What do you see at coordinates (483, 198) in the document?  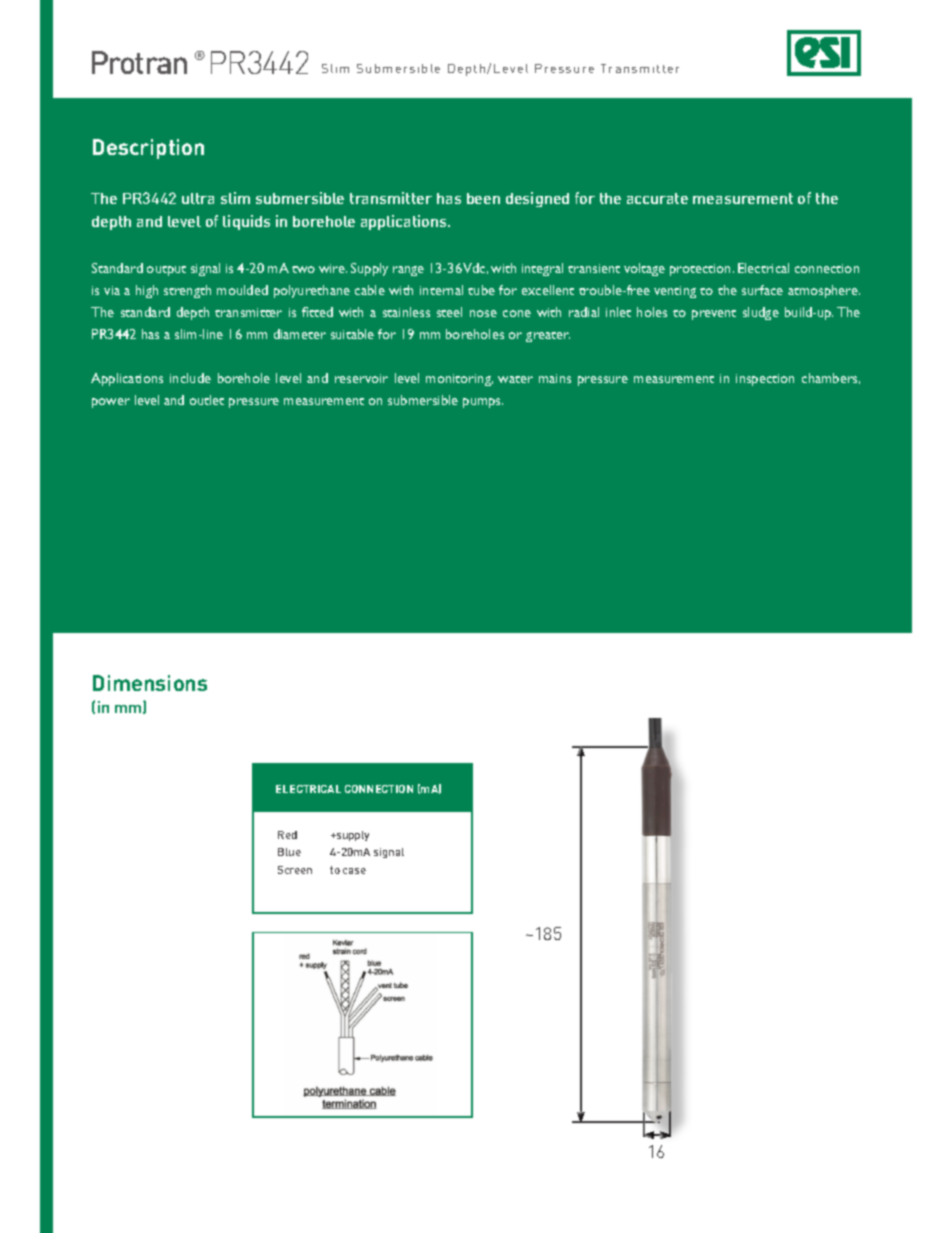 I see `been` at bounding box center [483, 198].
